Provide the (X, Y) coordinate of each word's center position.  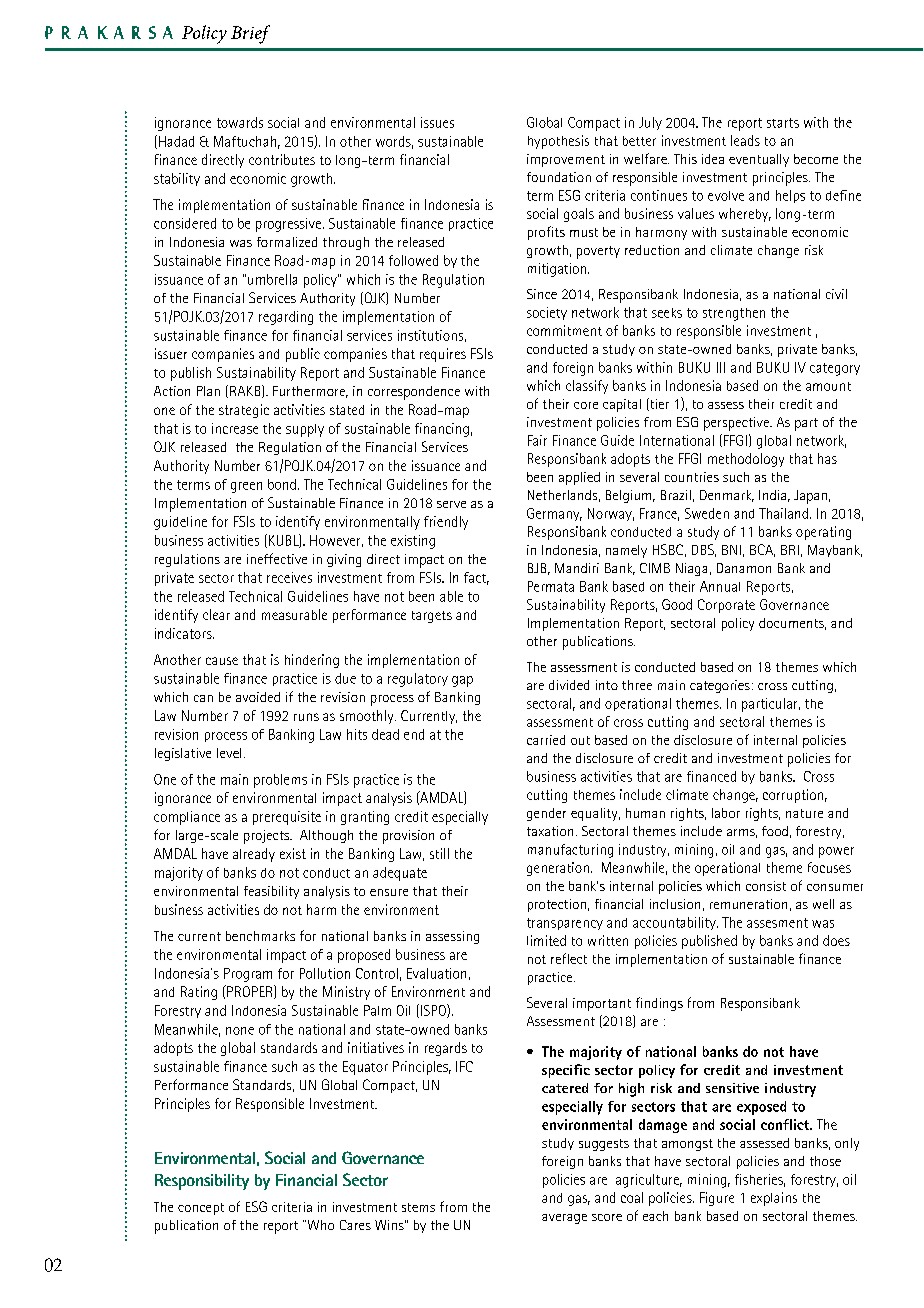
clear (216, 614)
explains (774, 1199)
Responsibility (202, 1182)
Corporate (726, 606)
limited (546, 940)
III (721, 367)
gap (462, 681)
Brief (250, 34)
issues (437, 122)
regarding (286, 318)
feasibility (271, 892)
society (547, 313)
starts (783, 123)
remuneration (748, 904)
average (564, 1219)
